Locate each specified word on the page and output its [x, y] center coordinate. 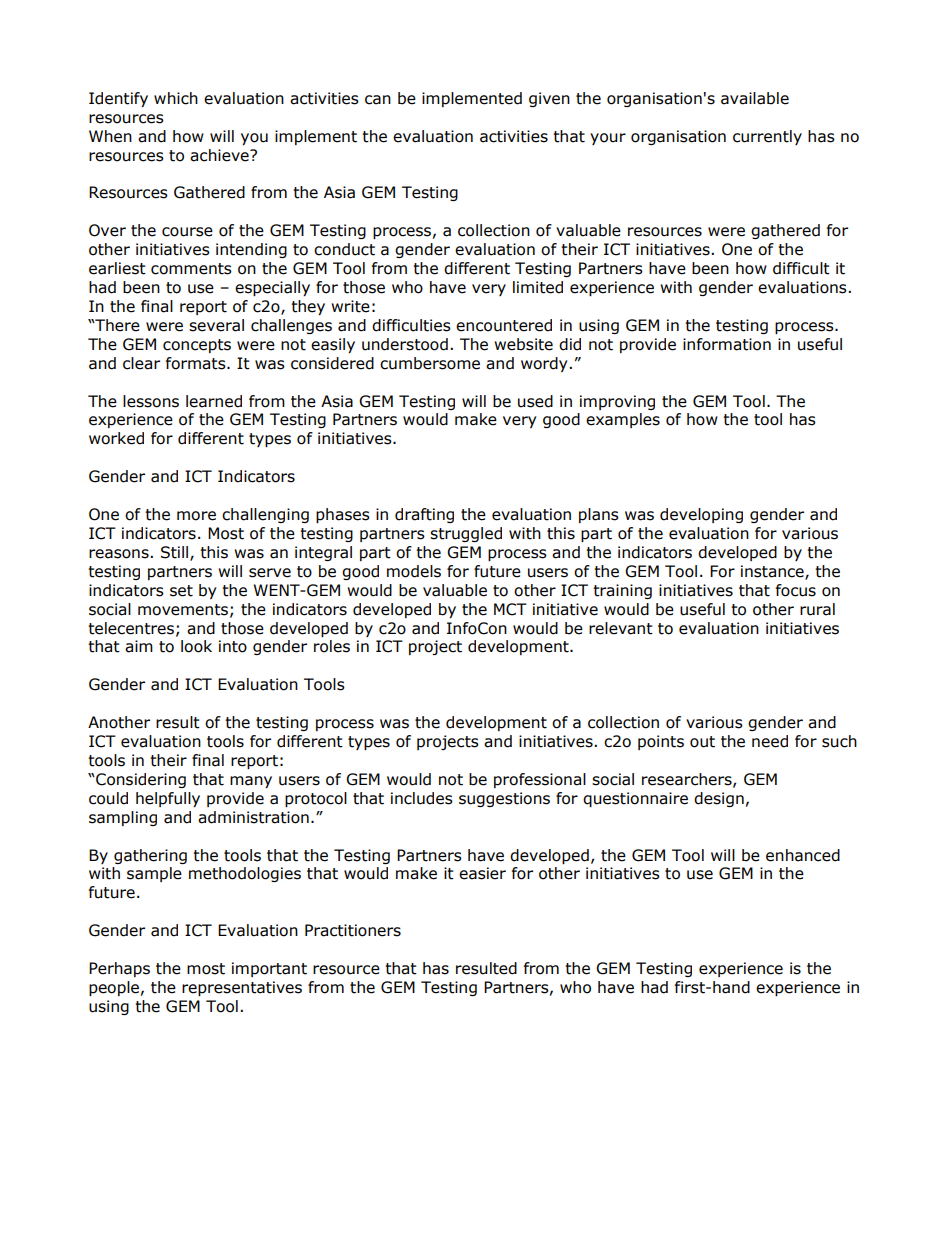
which [176, 98]
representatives [242, 988]
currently [767, 137]
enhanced [803, 855]
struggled [466, 534]
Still [176, 553]
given [549, 99]
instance [773, 572]
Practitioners [353, 930]
